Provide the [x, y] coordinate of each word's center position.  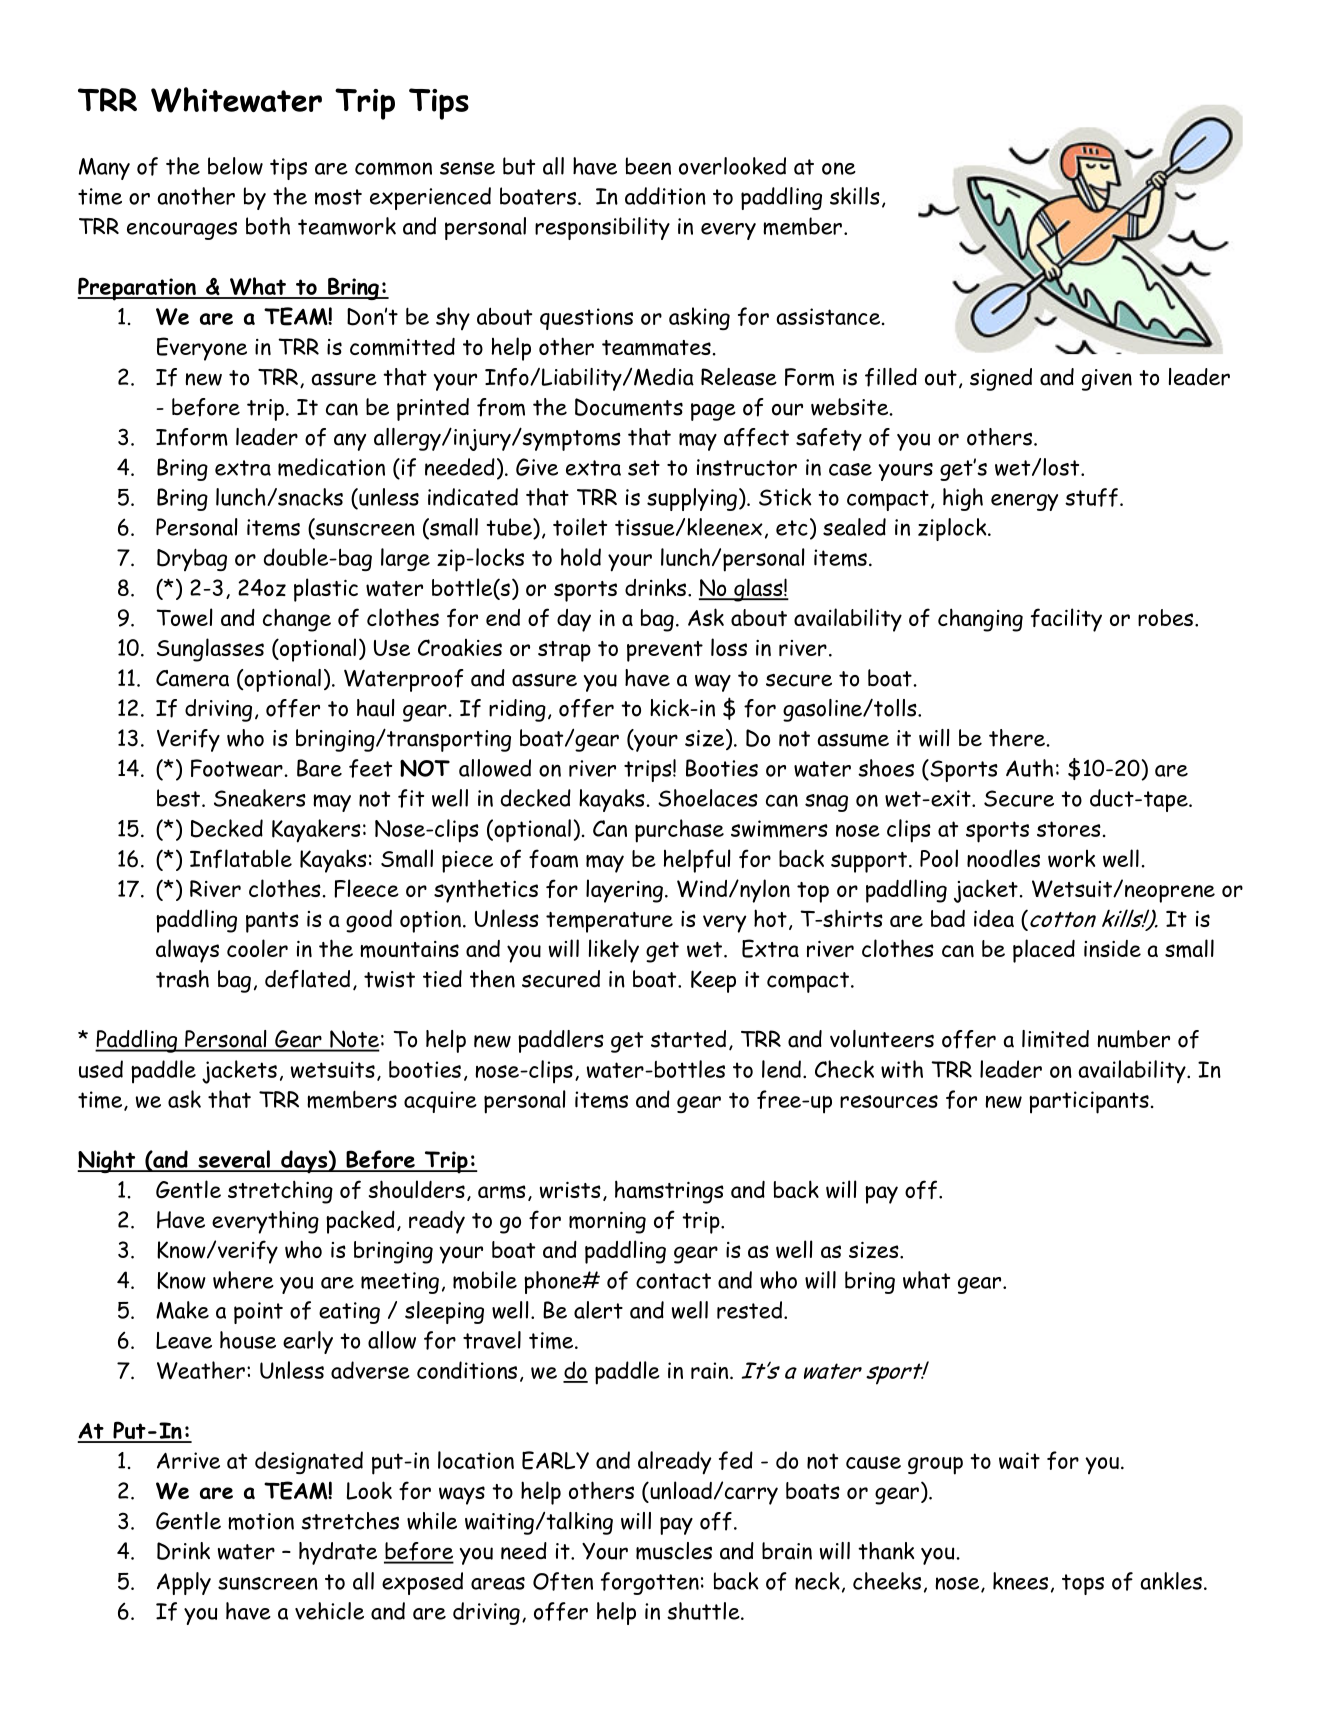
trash [182, 979]
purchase [679, 831]
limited [1055, 1039]
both [268, 226]
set [644, 468]
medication [331, 467]
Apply [184, 1583]
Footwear [237, 768]
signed [1001, 379]
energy [1024, 502]
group [935, 1465]
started [688, 1039]
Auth [1029, 768]
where [243, 1280]
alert [598, 1310]
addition [665, 196]
